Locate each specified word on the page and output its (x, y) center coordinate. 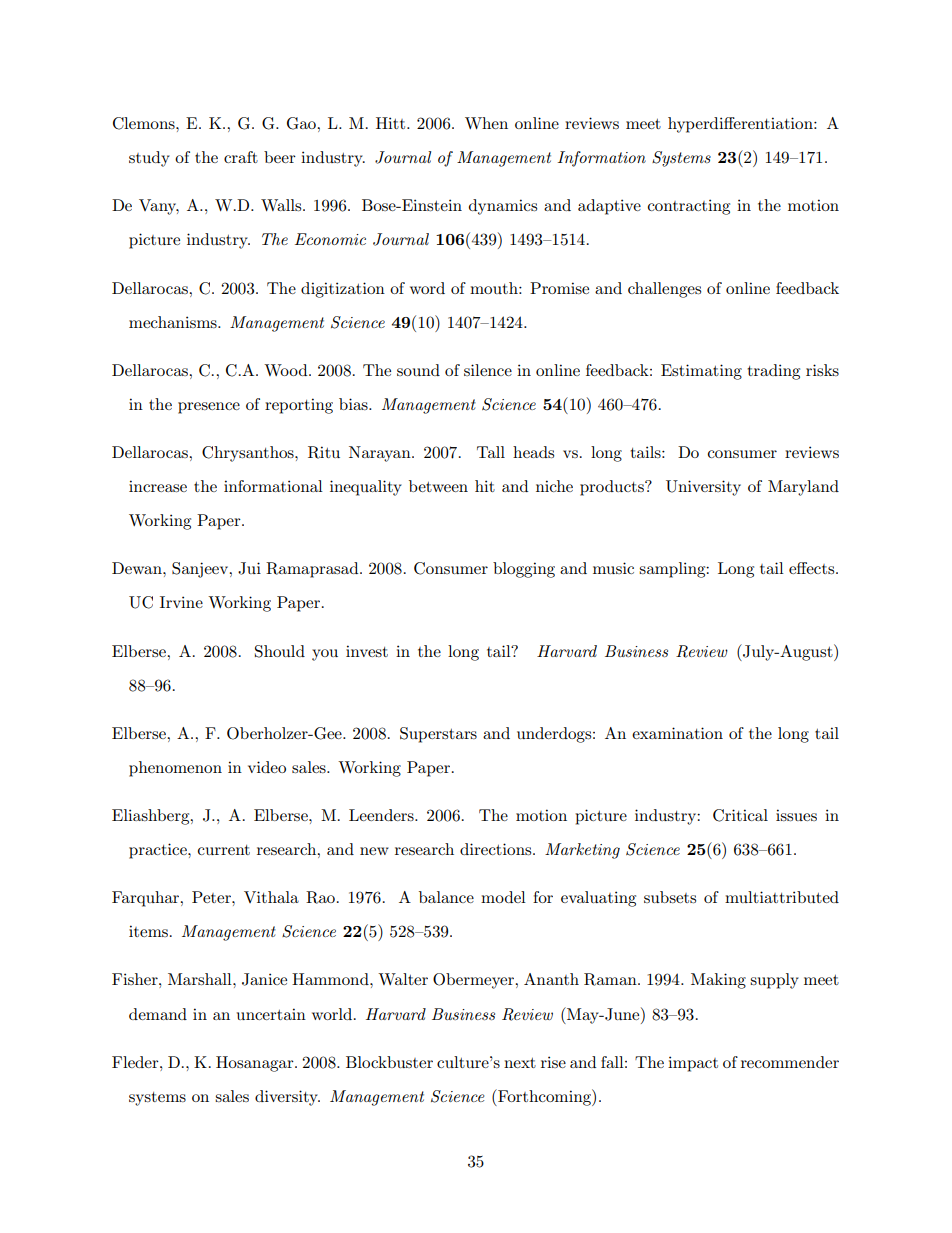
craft (241, 157)
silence (488, 370)
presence (209, 408)
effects (813, 568)
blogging (524, 570)
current (224, 850)
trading (773, 372)
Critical (740, 815)
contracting (689, 207)
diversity (287, 1098)
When (486, 123)
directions (497, 849)
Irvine (181, 602)
